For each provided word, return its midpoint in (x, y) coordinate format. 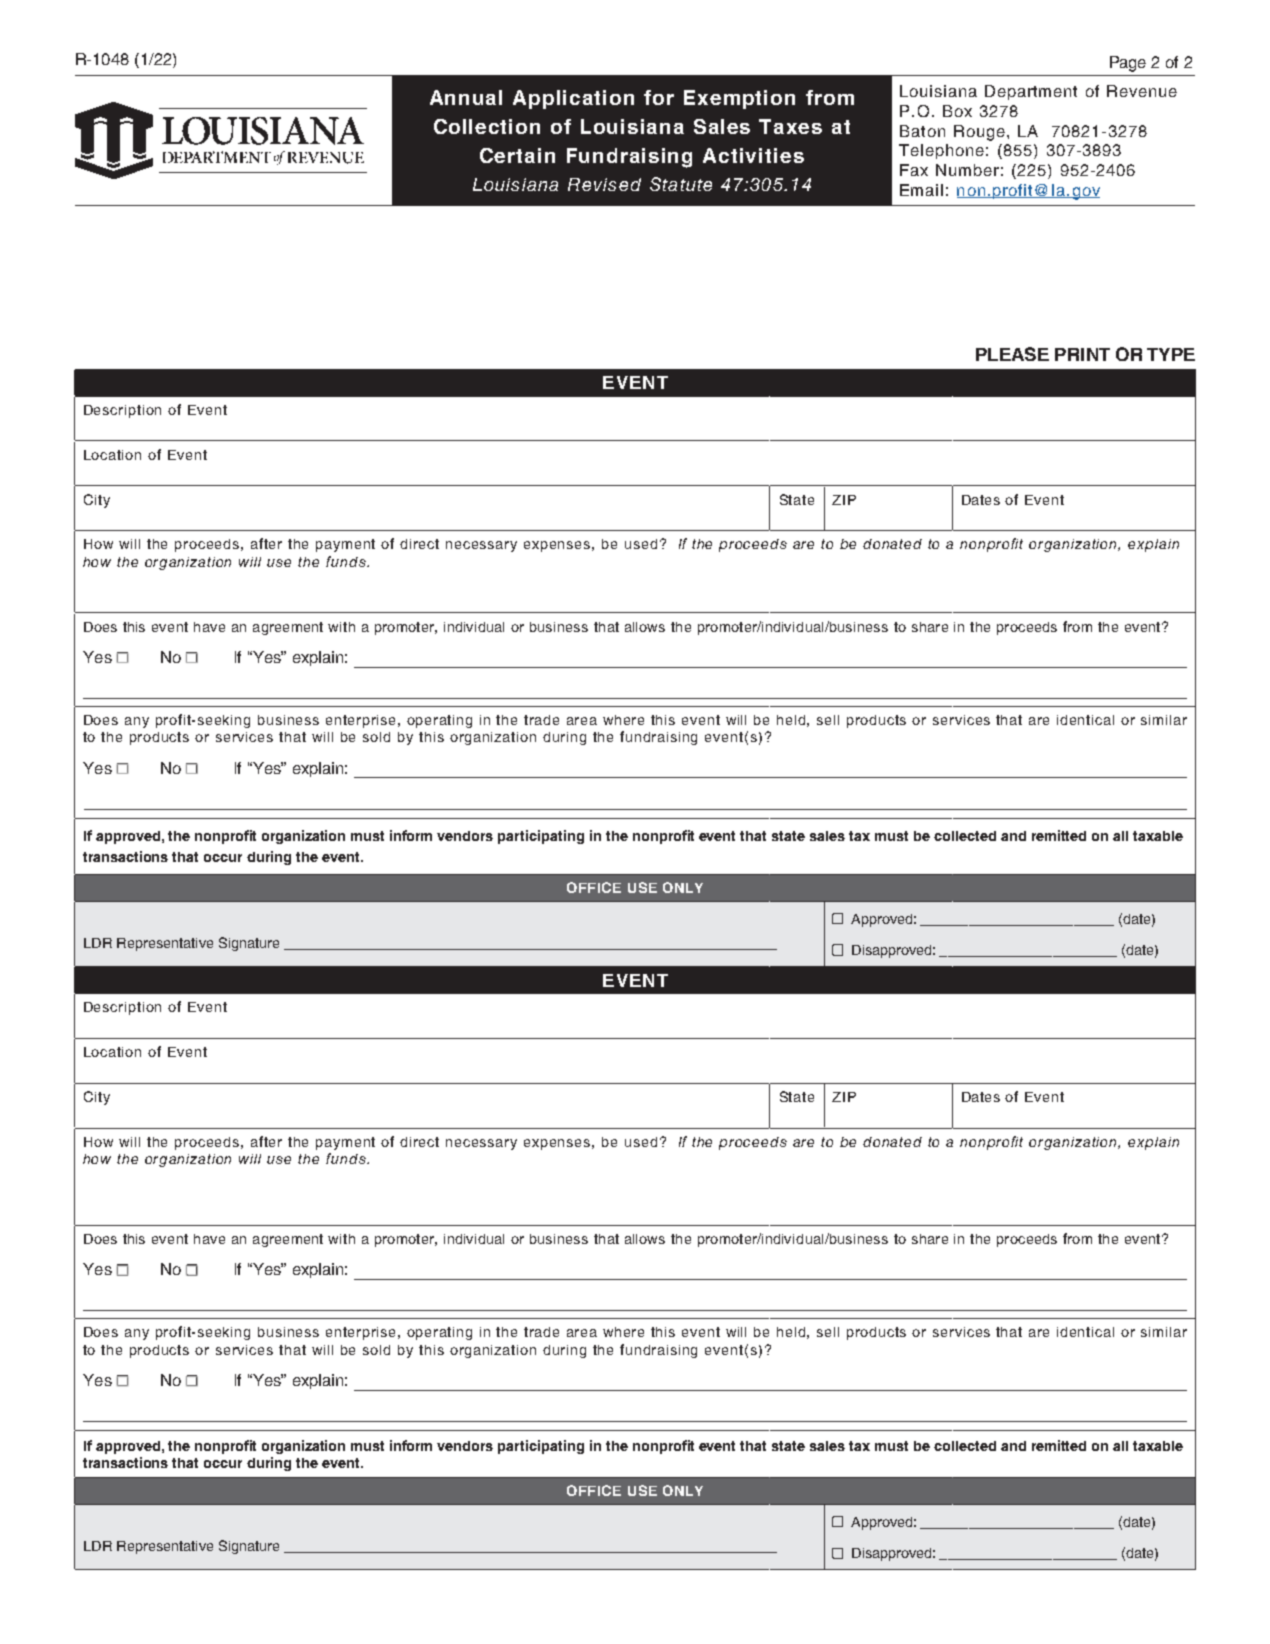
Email (921, 190)
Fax (914, 170)
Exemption (739, 99)
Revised (604, 184)
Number (967, 170)
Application (573, 99)
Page (1128, 64)
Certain (517, 155)
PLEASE (1012, 354)
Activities (753, 155)
